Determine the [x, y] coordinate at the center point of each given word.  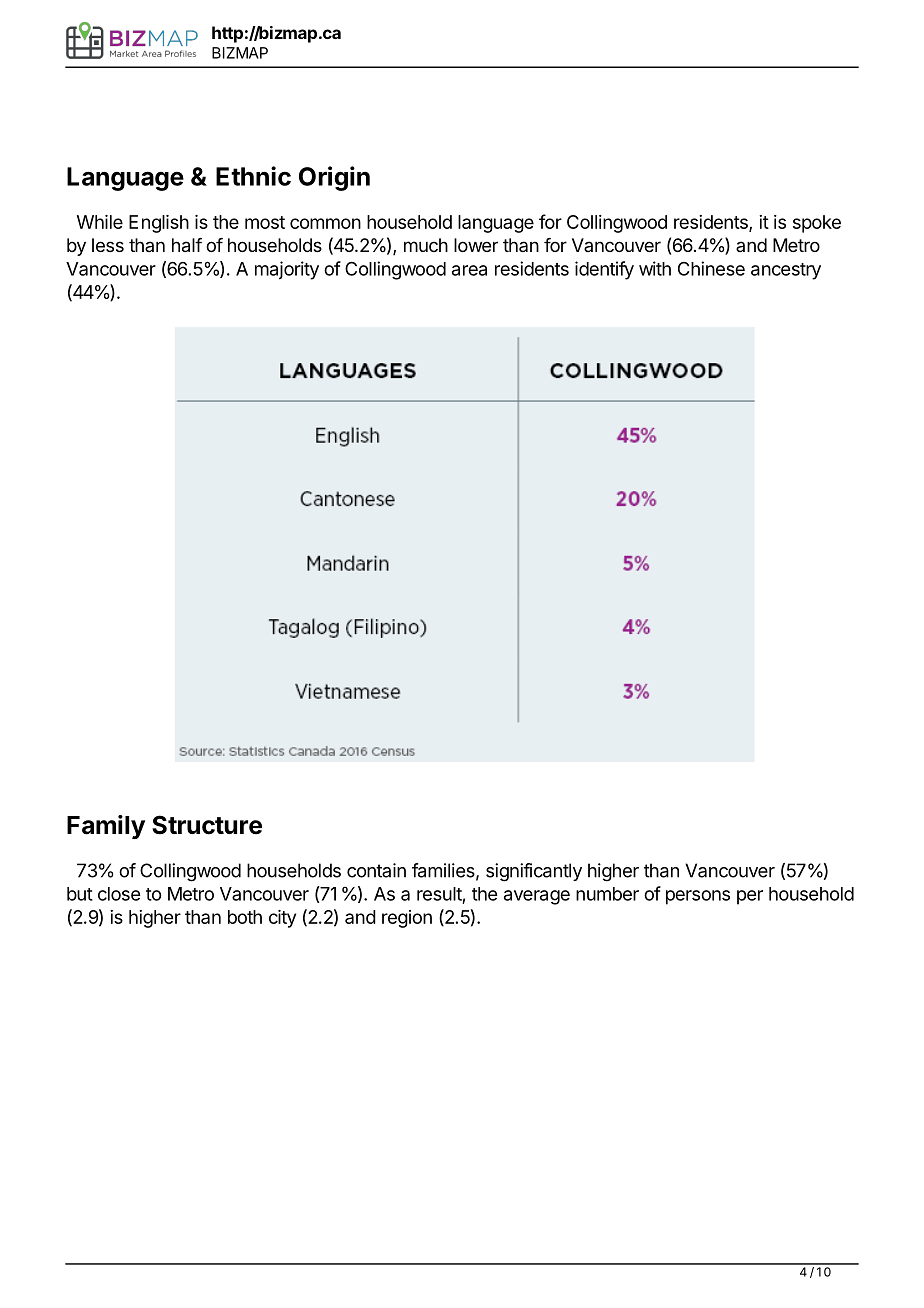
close [119, 894]
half [187, 245]
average [537, 897]
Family [106, 827]
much [426, 245]
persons [698, 897]
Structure [207, 825]
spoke [817, 224]
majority [287, 270]
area [469, 270]
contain [376, 870]
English [159, 224]
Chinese [711, 268]
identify [604, 270]
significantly [534, 872]
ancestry [786, 271]
